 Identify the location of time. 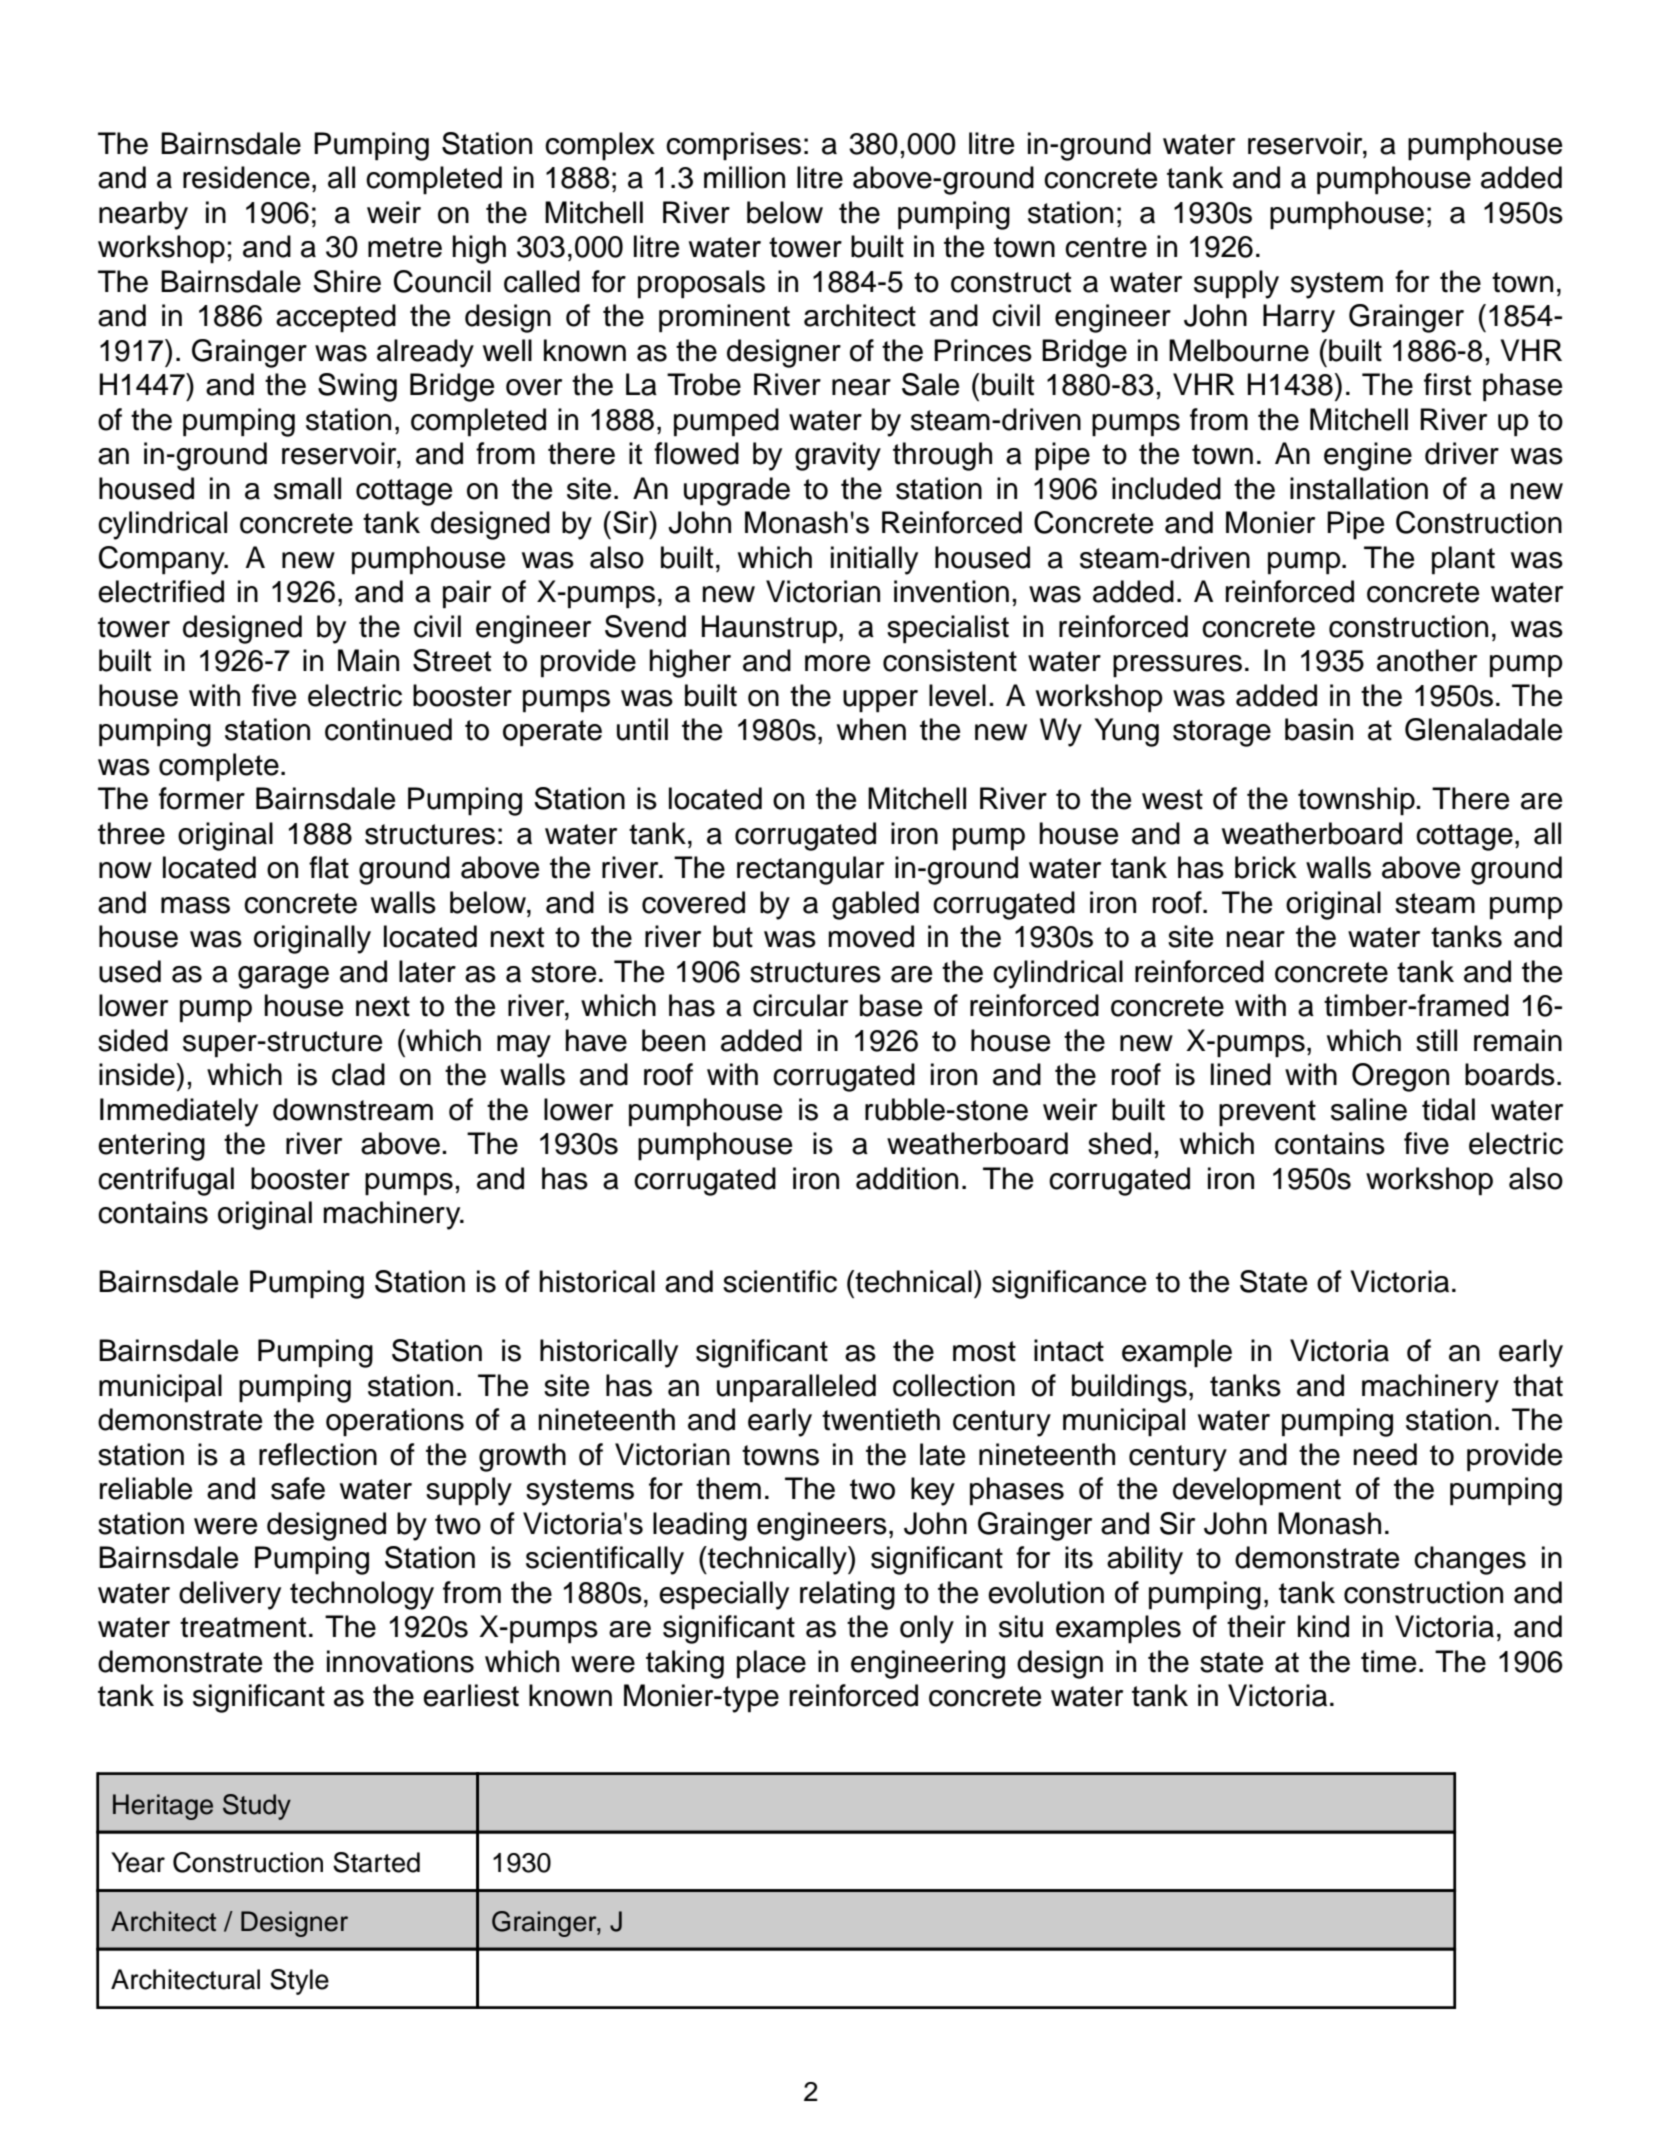
(1388, 1661).
